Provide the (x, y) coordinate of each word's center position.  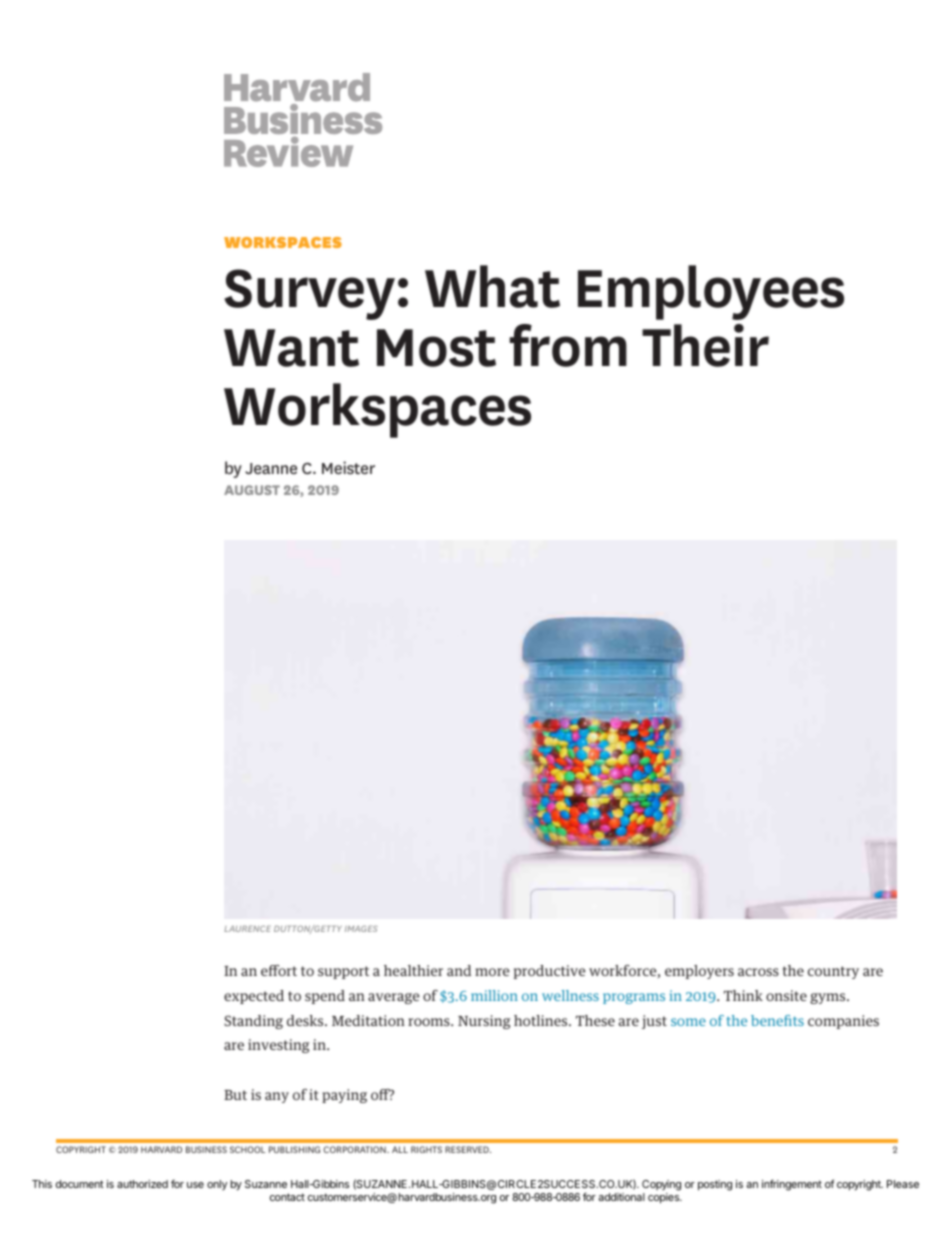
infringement (792, 1185)
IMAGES (361, 928)
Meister (348, 467)
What (492, 286)
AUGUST (252, 490)
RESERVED (468, 1149)
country (833, 972)
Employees (711, 292)
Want (291, 348)
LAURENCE (247, 928)
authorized (142, 1184)
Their (705, 345)
